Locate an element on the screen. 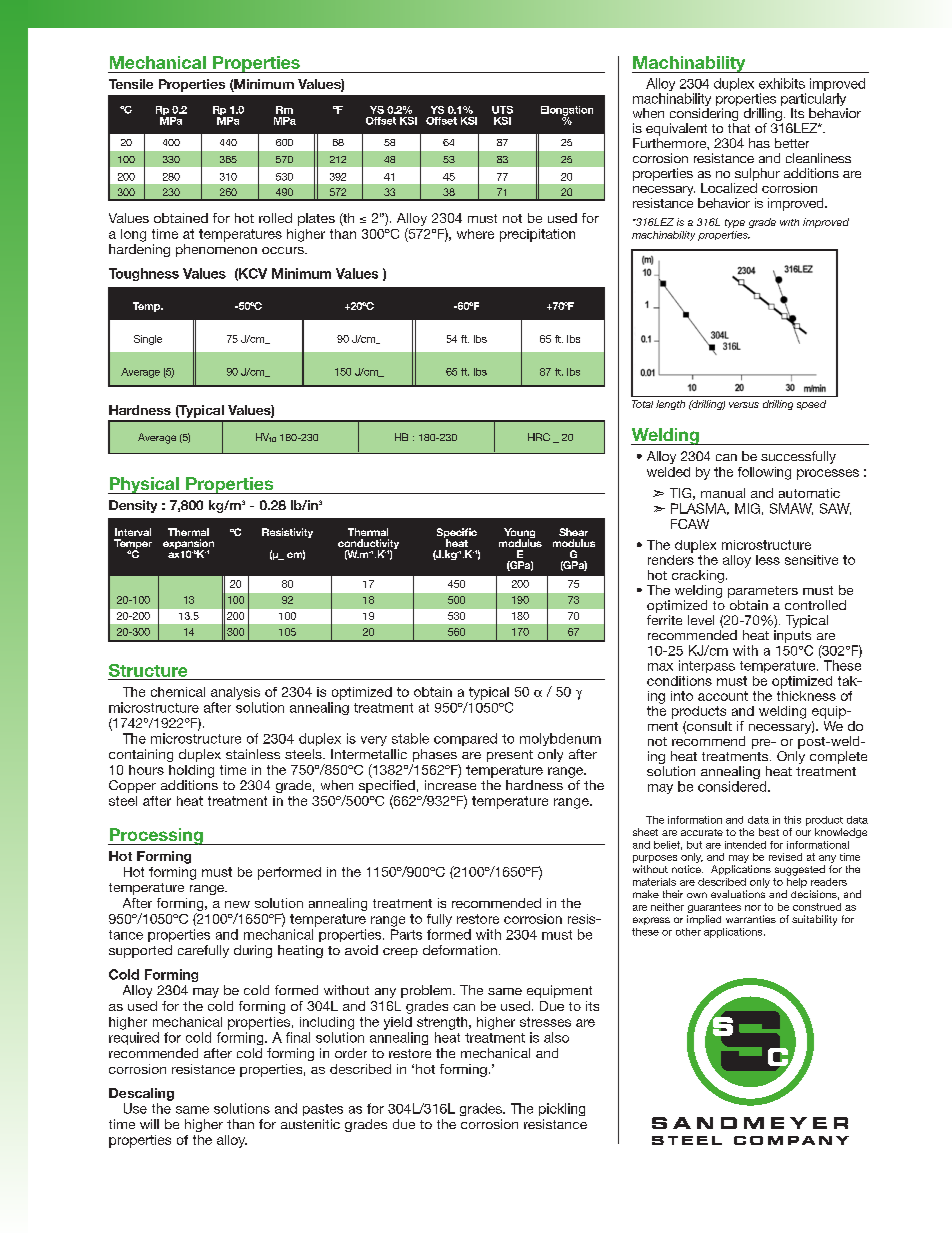  Tensile is located at coordinates (131, 84).
